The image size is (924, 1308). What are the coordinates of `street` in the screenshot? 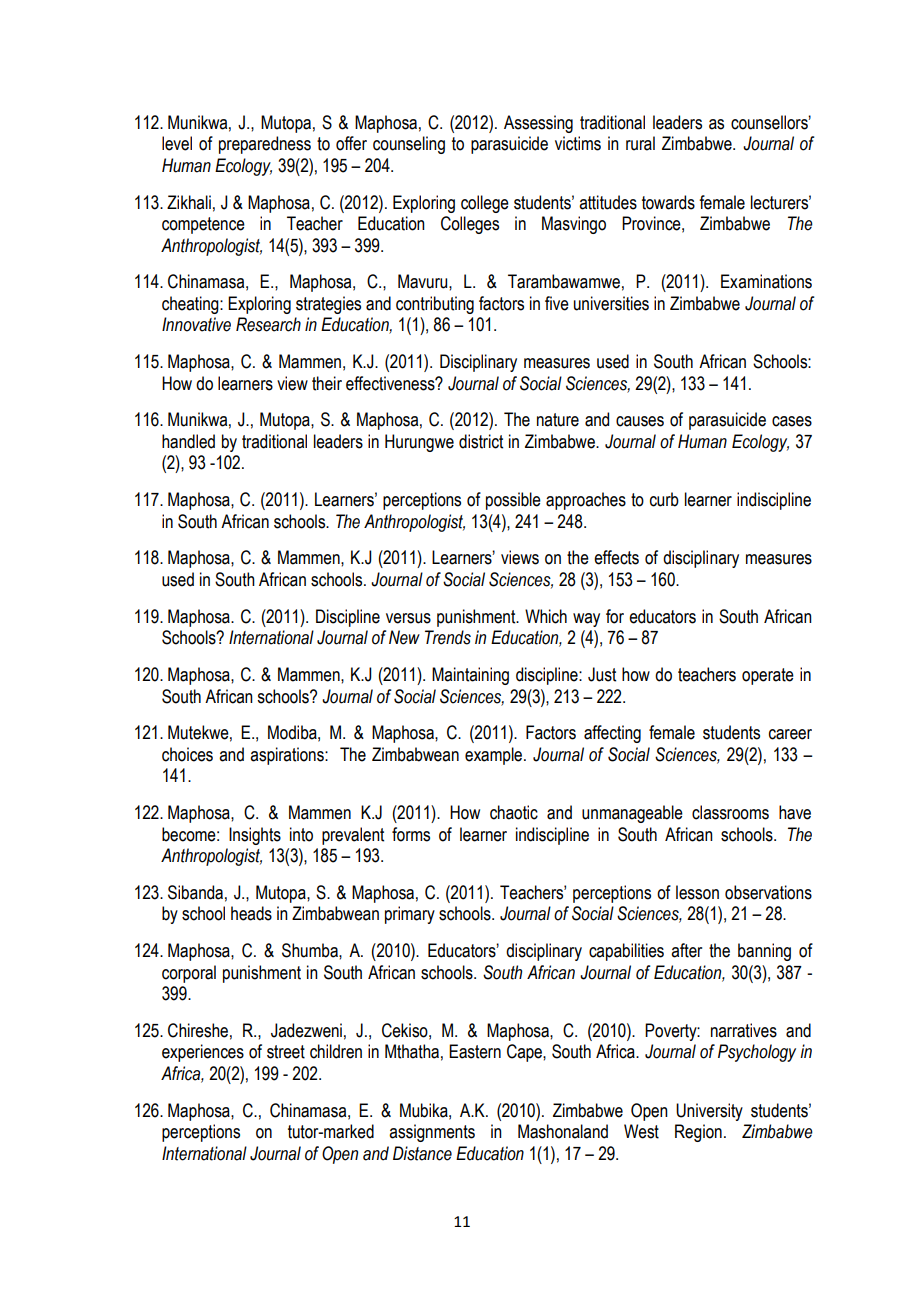 It's located at (286, 1052).
